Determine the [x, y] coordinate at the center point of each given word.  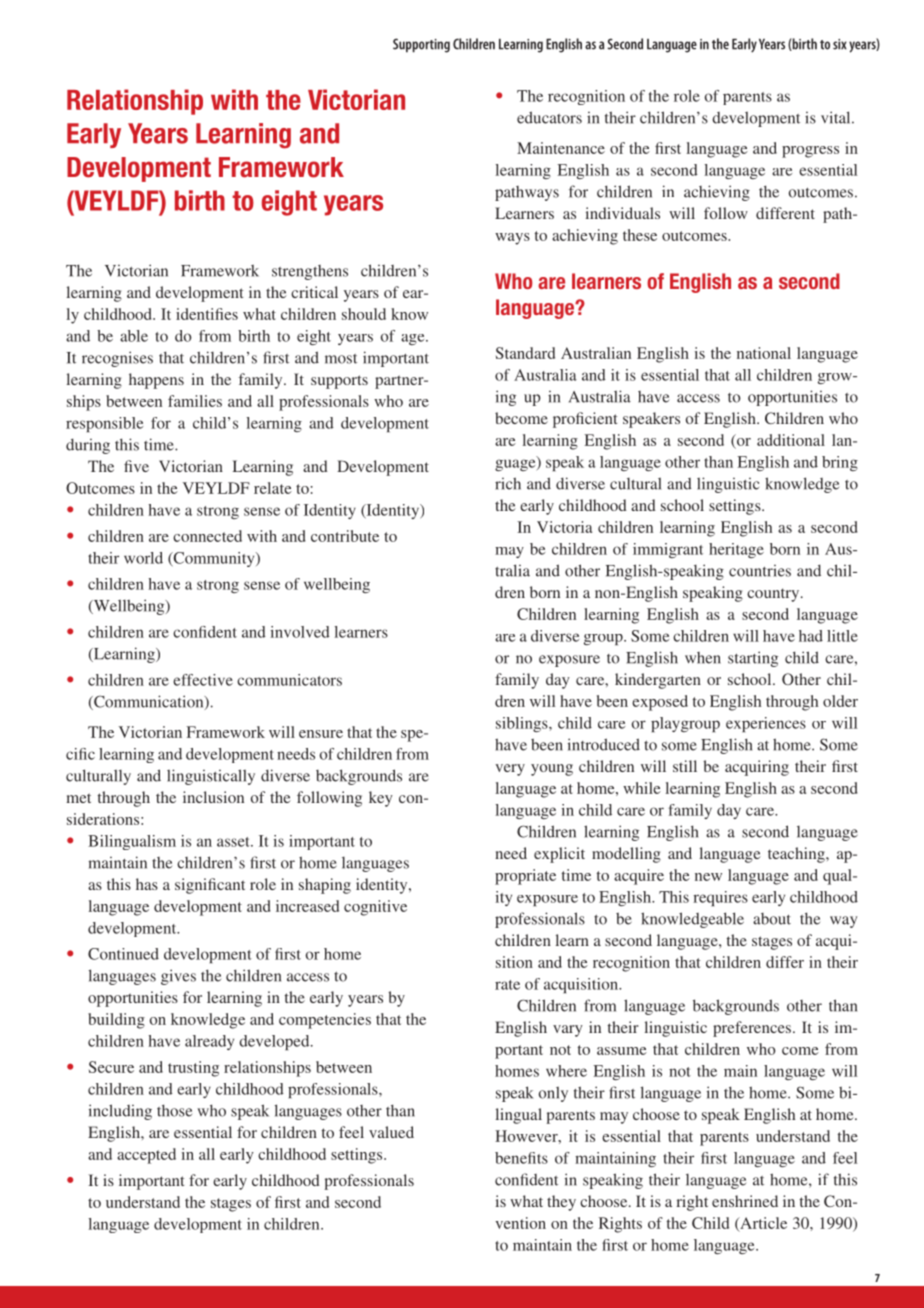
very [510, 770]
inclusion [213, 797]
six [840, 44]
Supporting [421, 45]
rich [508, 483]
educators [549, 117]
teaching [797, 855]
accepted [146, 1156]
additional [791, 440]
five [136, 466]
